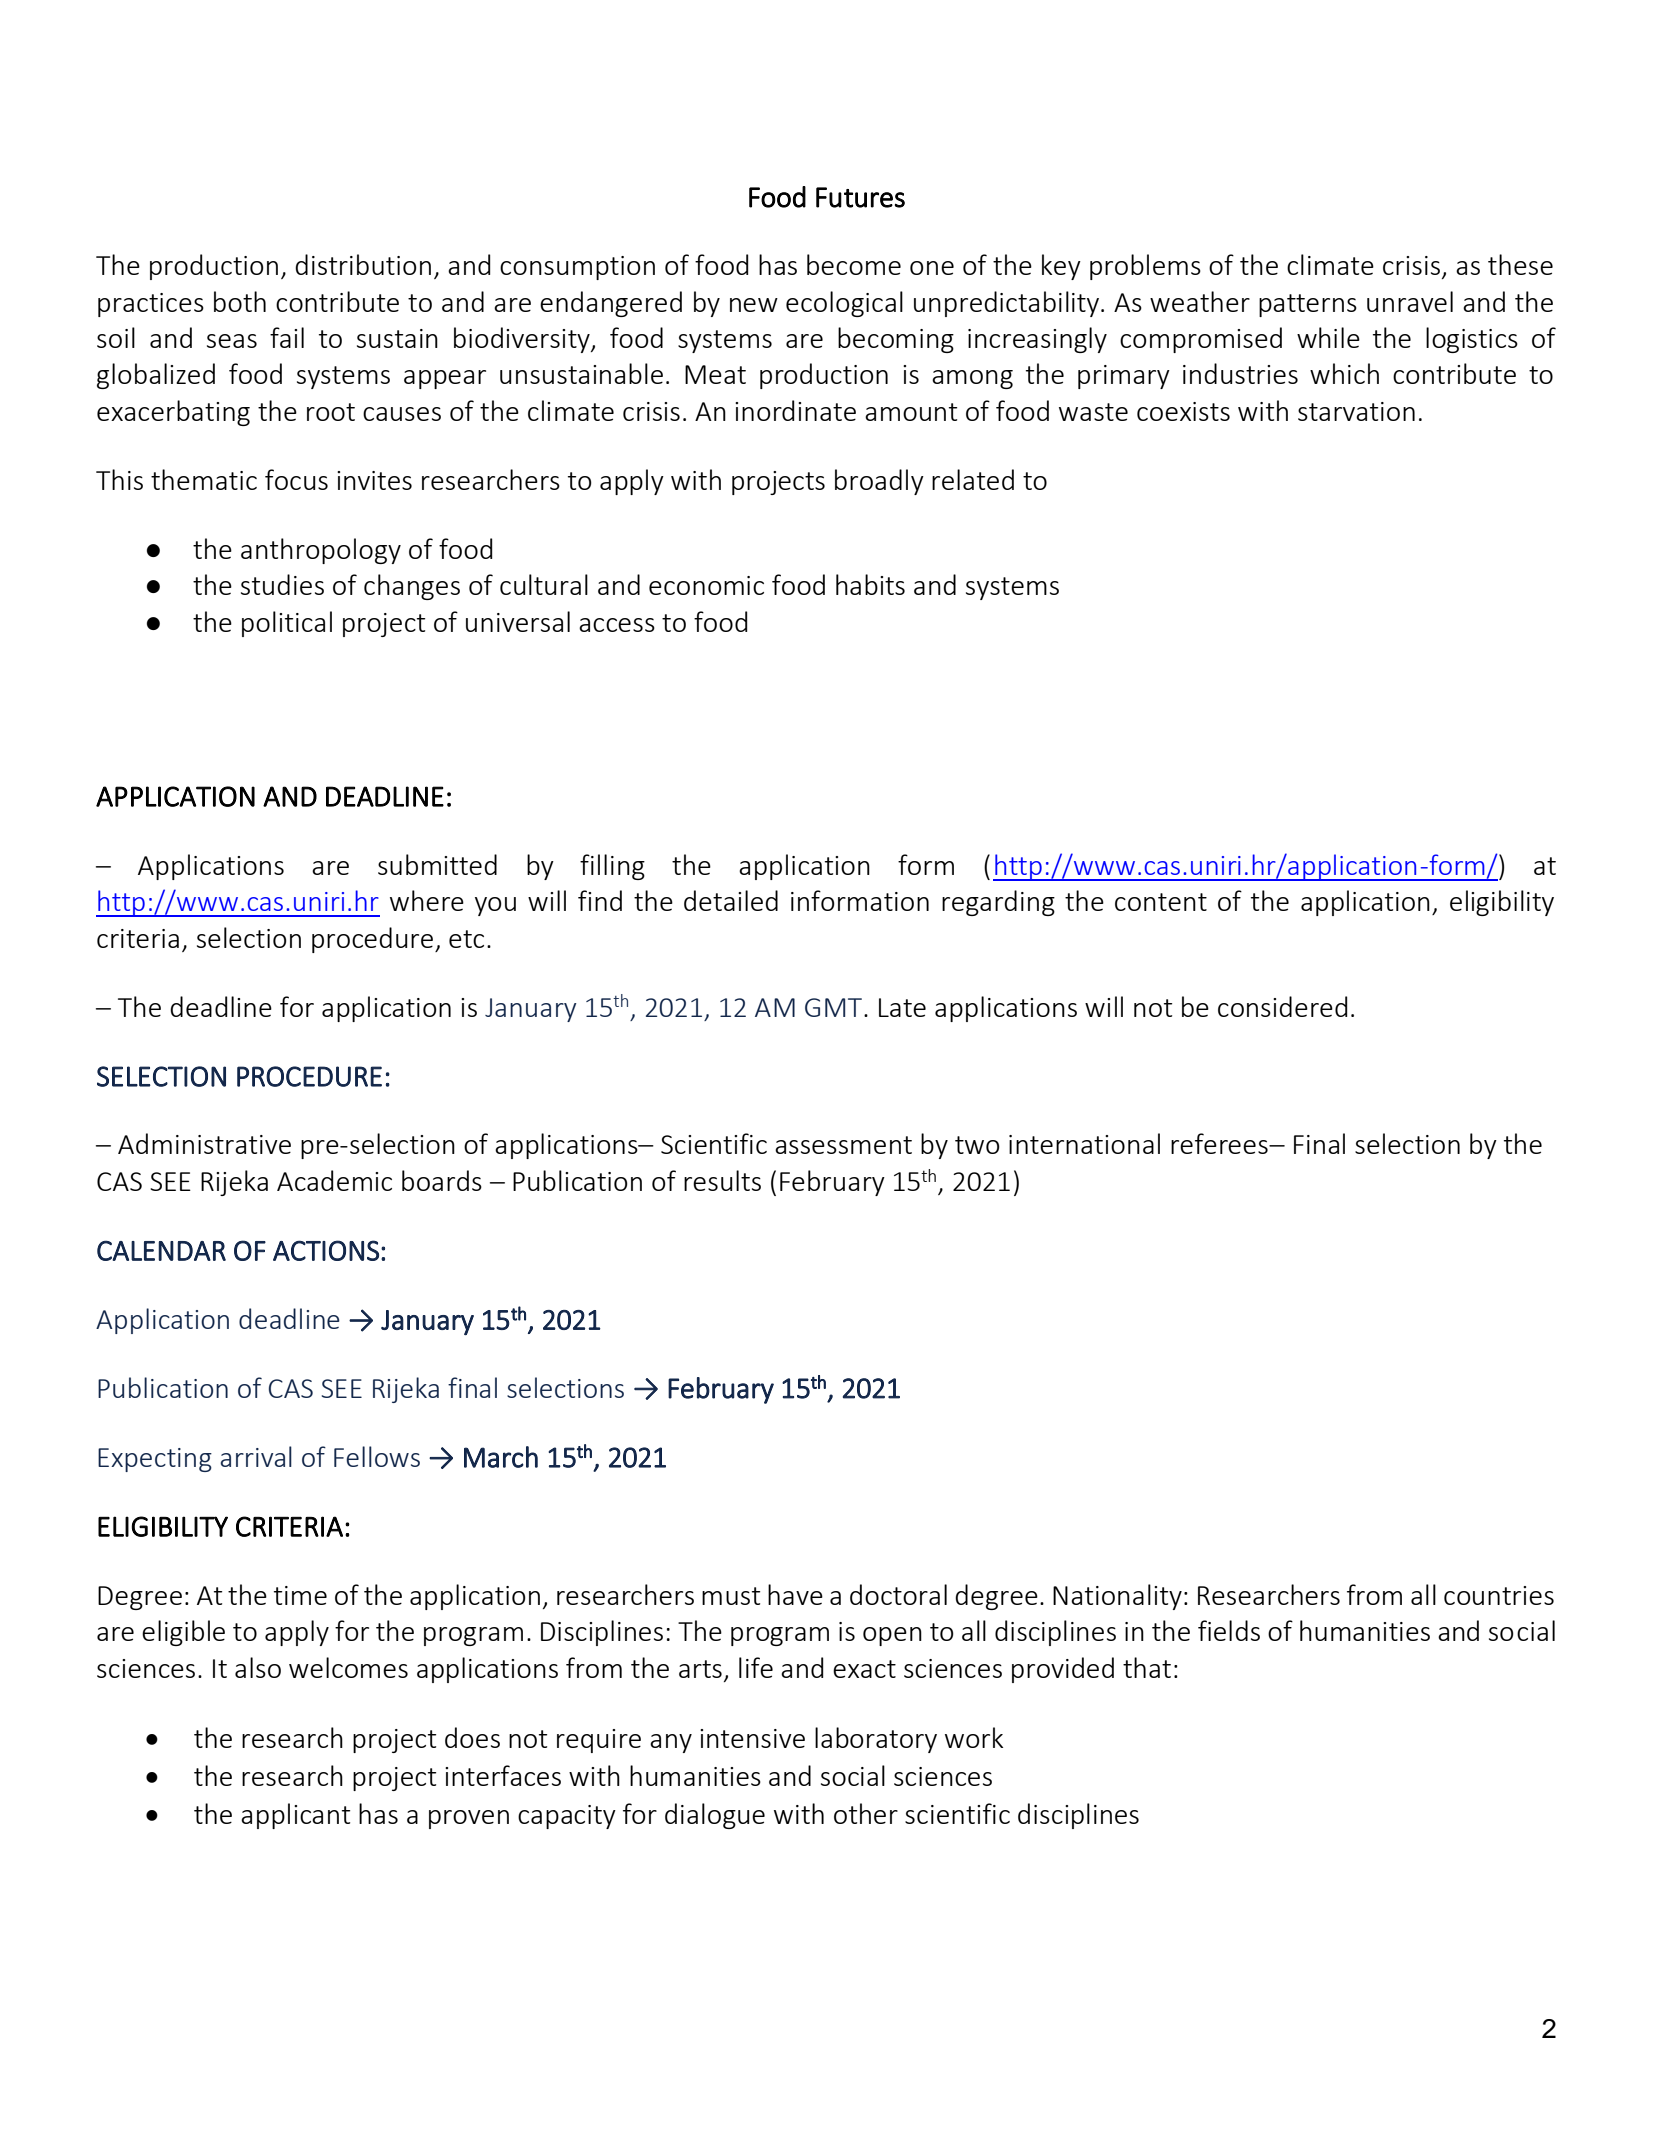 The width and height of the page is (1659, 2147). I want to click on GMT, so click(835, 1007).
